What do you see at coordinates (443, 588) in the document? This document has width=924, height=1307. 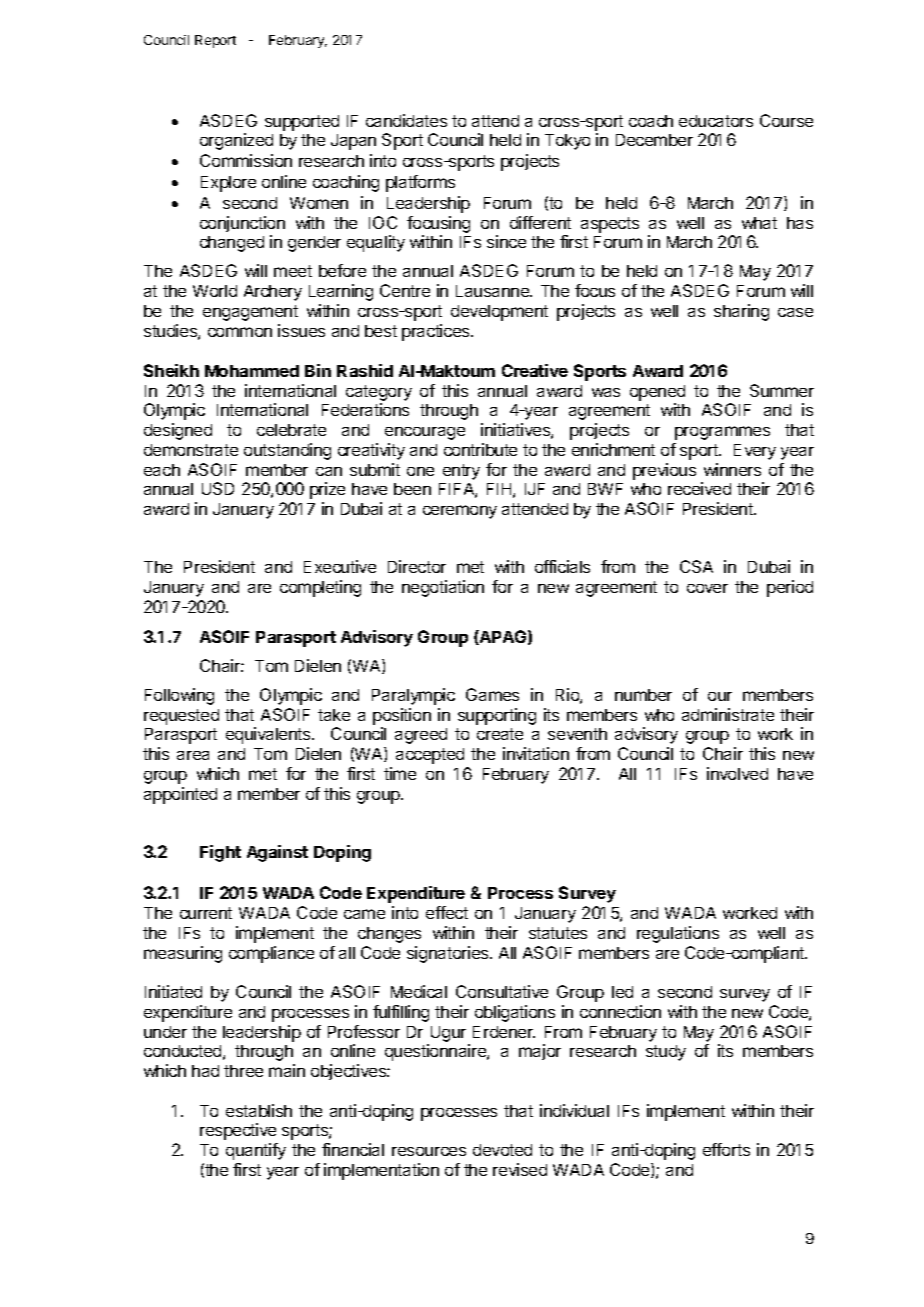 I see `negotiation` at bounding box center [443, 588].
